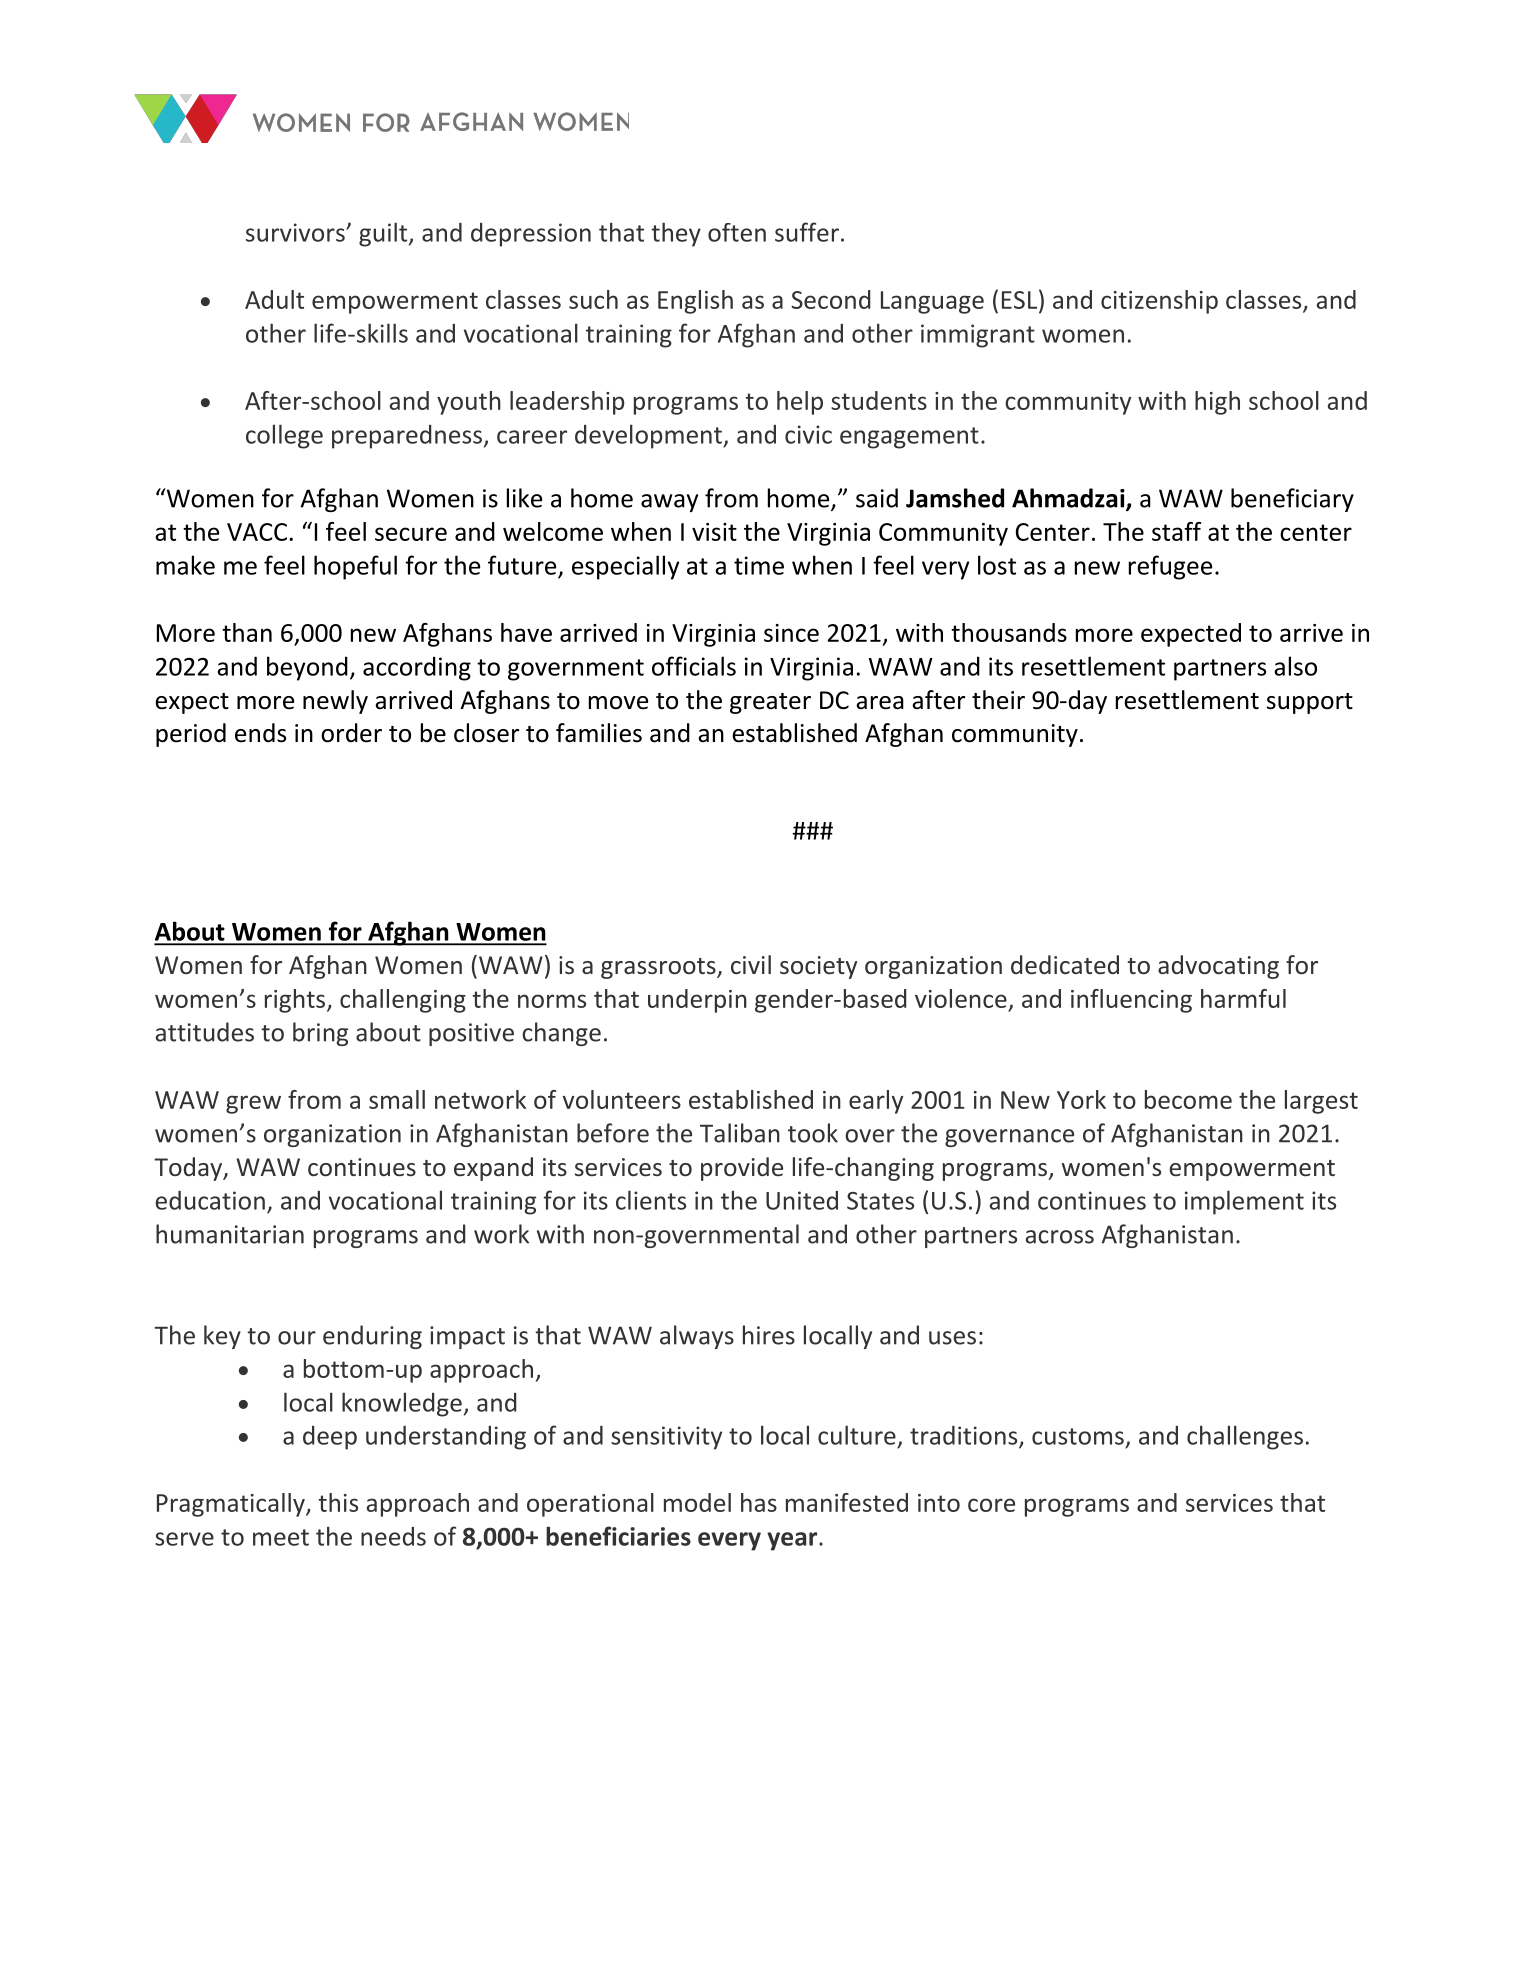 This image has width=1533, height=1983. What do you see at coordinates (737, 232) in the image?
I see `often` at bounding box center [737, 232].
